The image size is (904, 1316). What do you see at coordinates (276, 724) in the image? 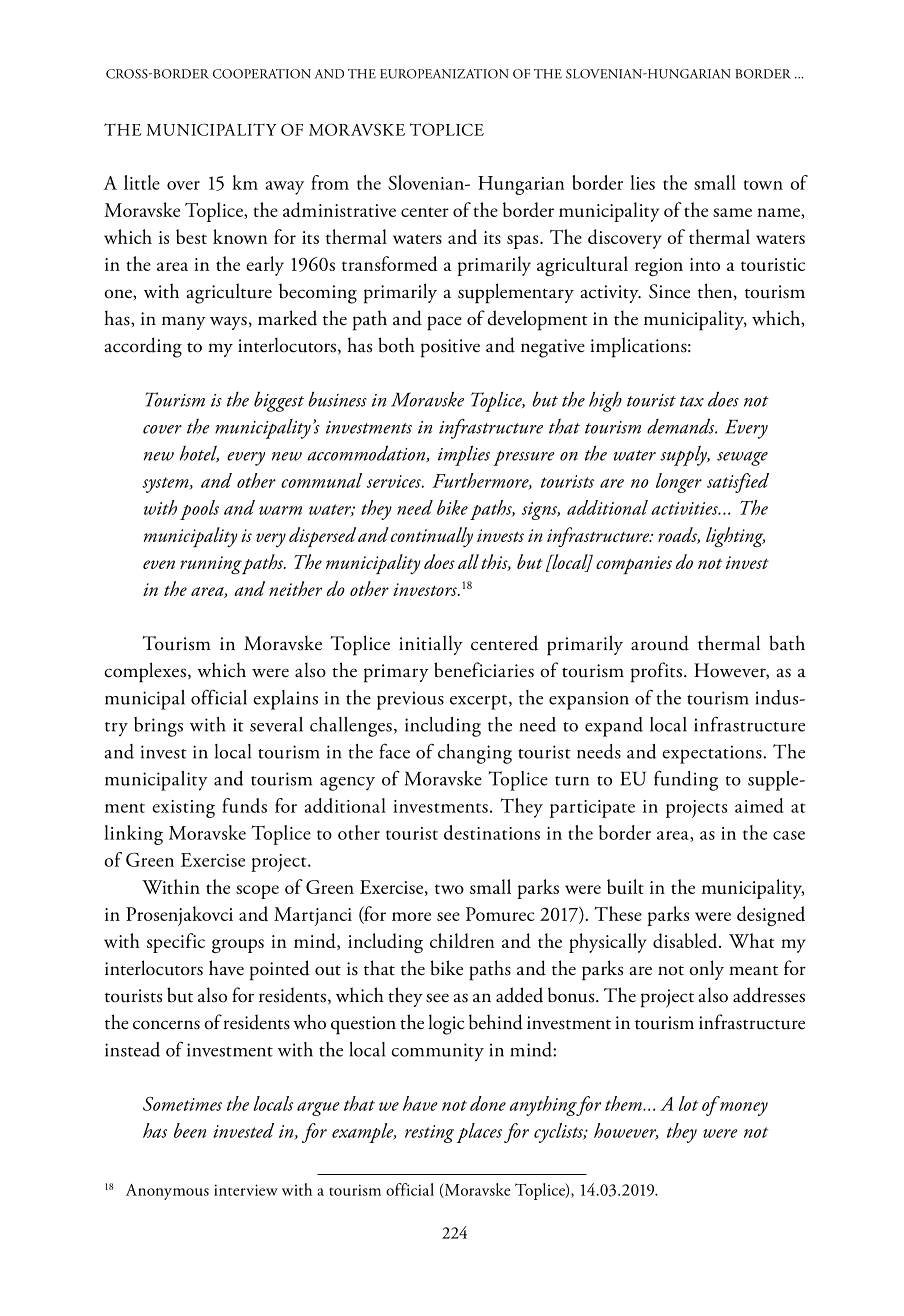
I see `several` at bounding box center [276, 724].
